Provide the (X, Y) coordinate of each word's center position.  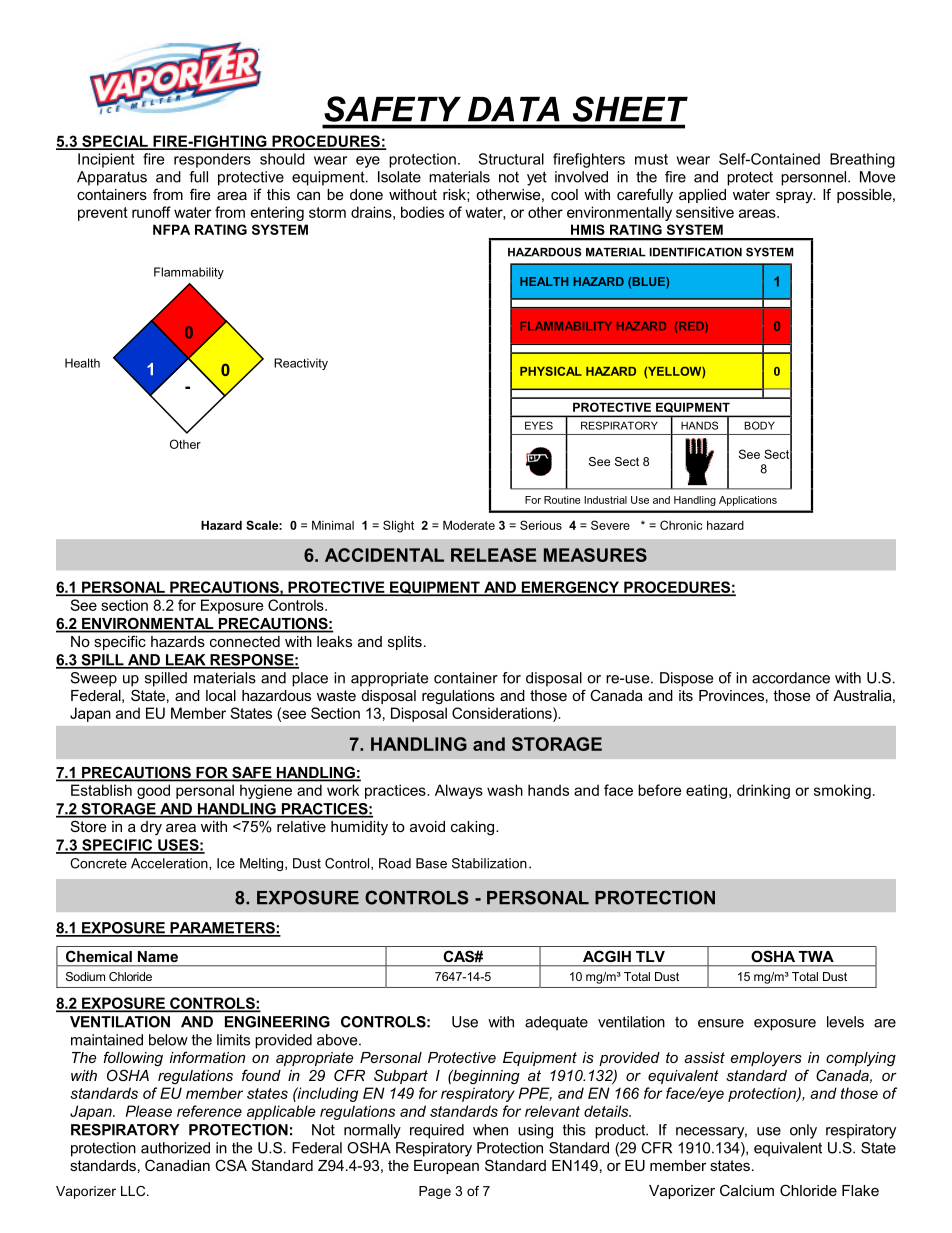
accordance (791, 678)
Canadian (177, 1165)
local (221, 695)
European (446, 1167)
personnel (815, 178)
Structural (511, 159)
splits (405, 643)
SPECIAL (115, 142)
